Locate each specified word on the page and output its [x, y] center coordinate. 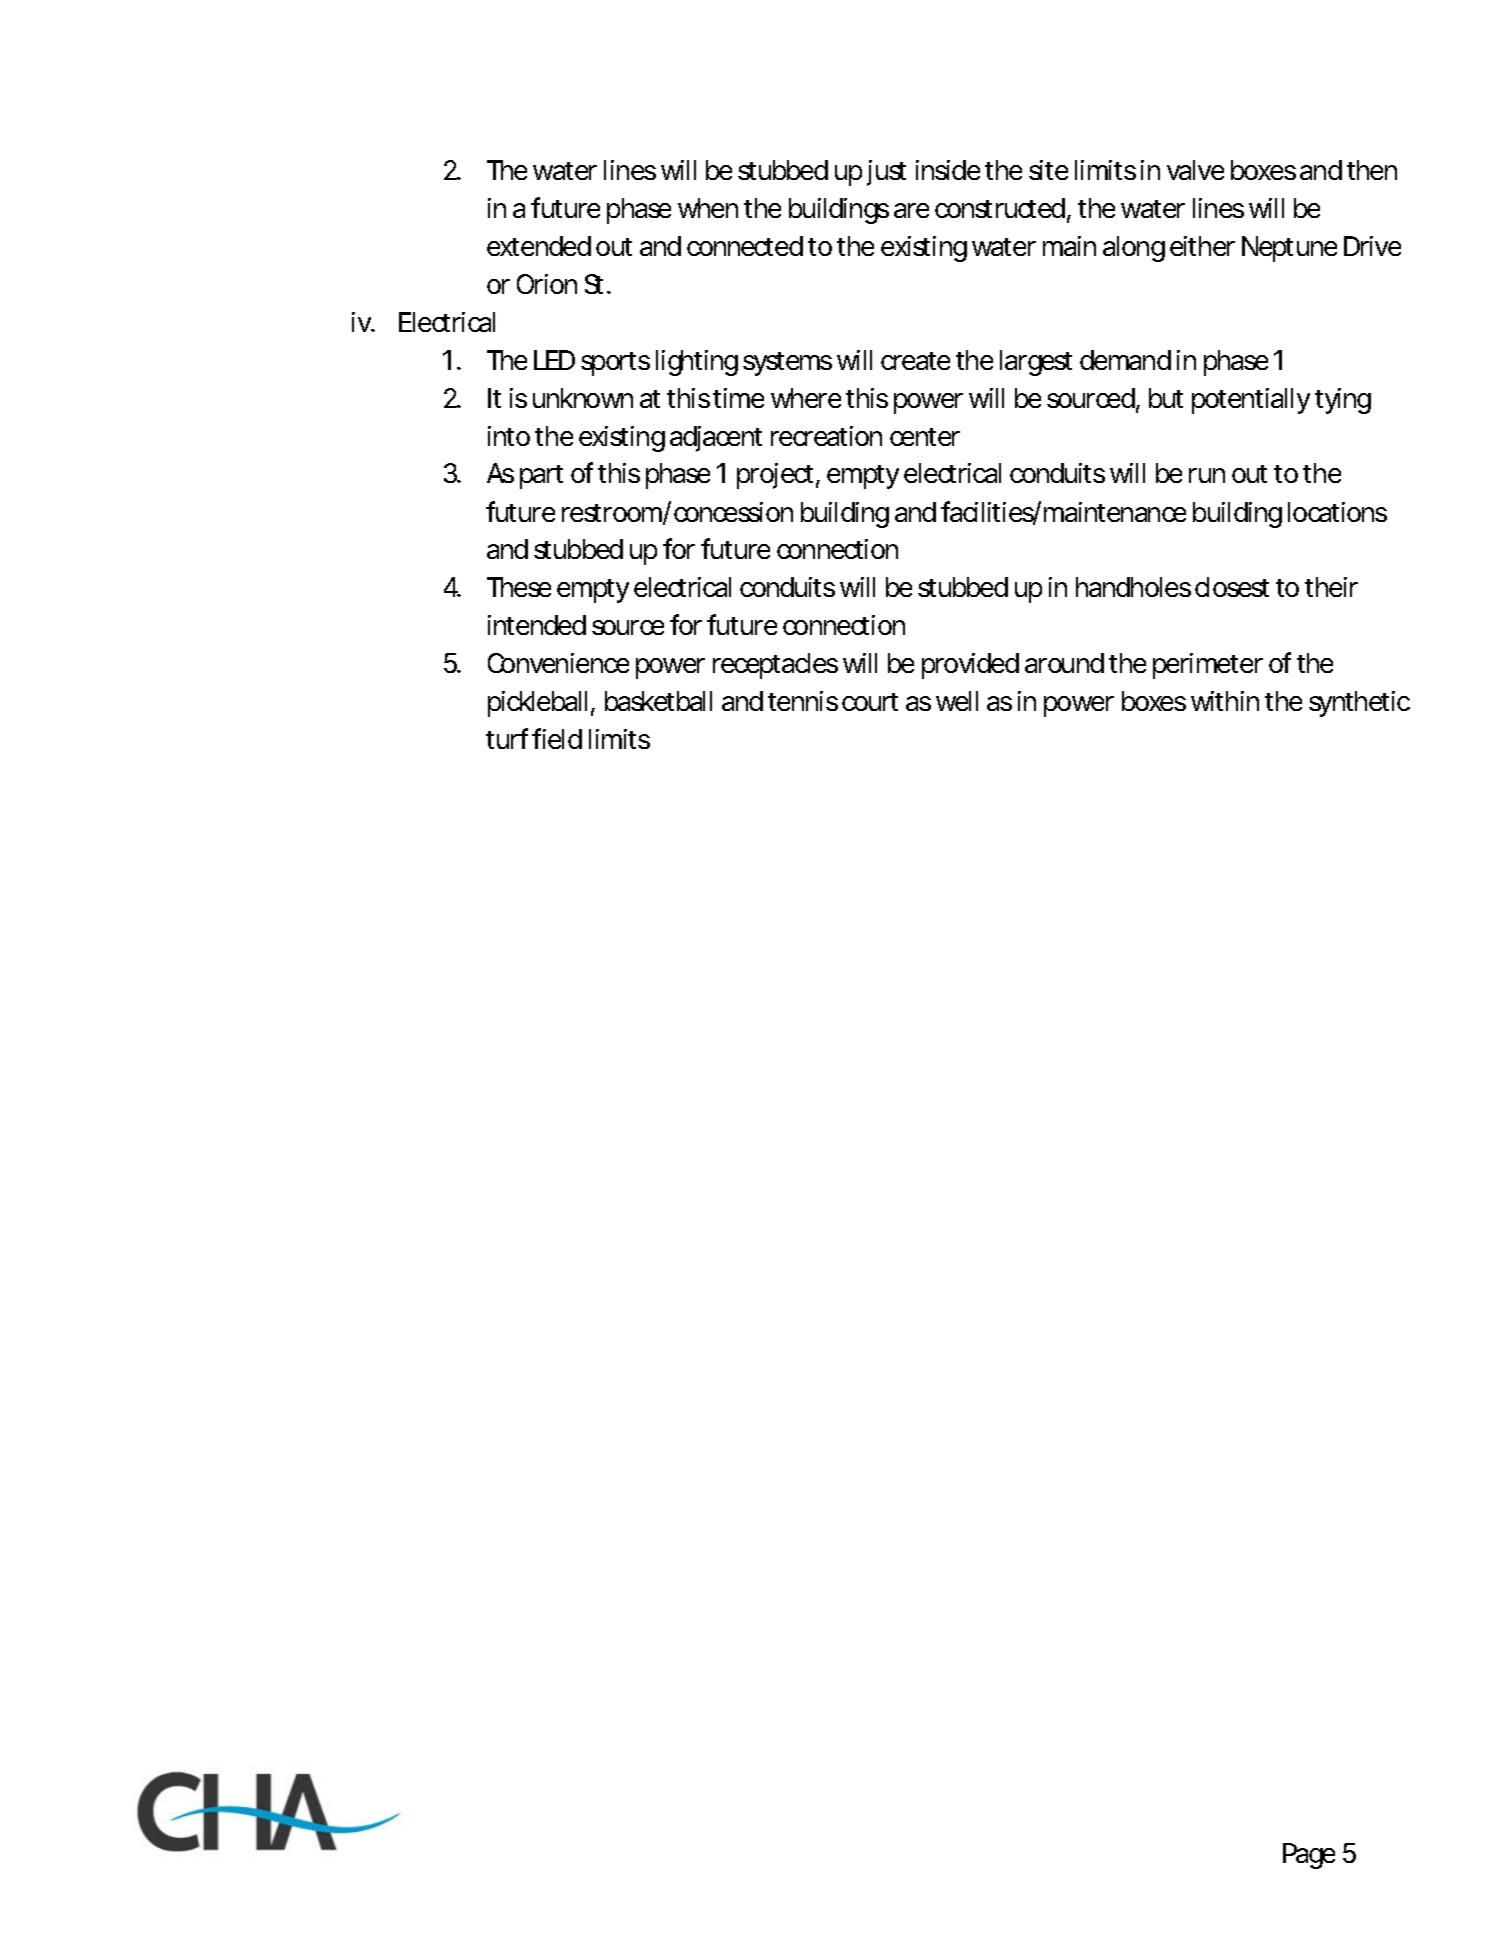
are [911, 210]
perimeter [1208, 666]
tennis [803, 701]
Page [1309, 1856]
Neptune [1289, 249]
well [957, 701]
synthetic [1359, 704]
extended [539, 246]
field [557, 738]
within [1225, 701]
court [870, 702]
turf [509, 738]
